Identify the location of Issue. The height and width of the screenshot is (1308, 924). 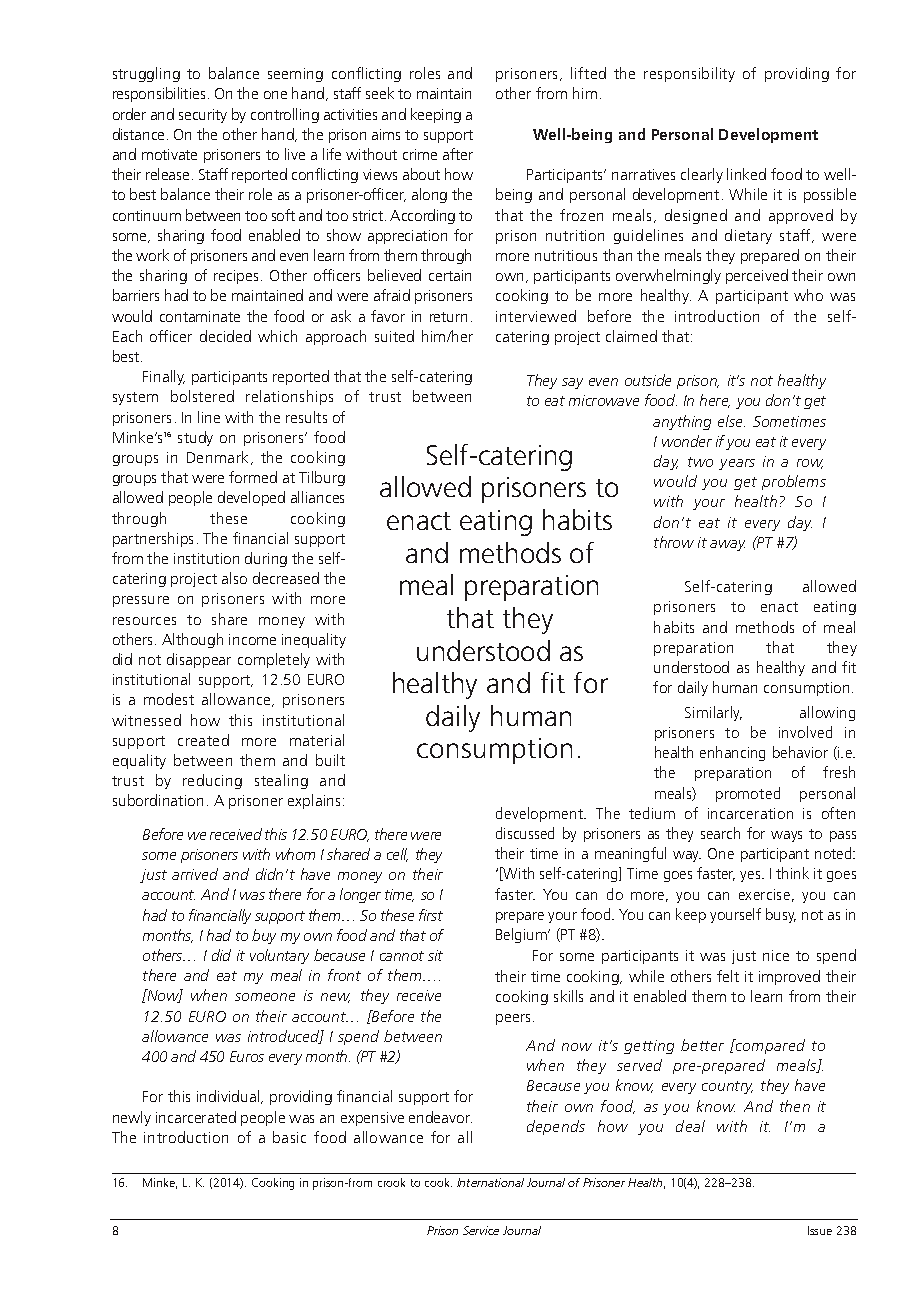
(820, 1230).
